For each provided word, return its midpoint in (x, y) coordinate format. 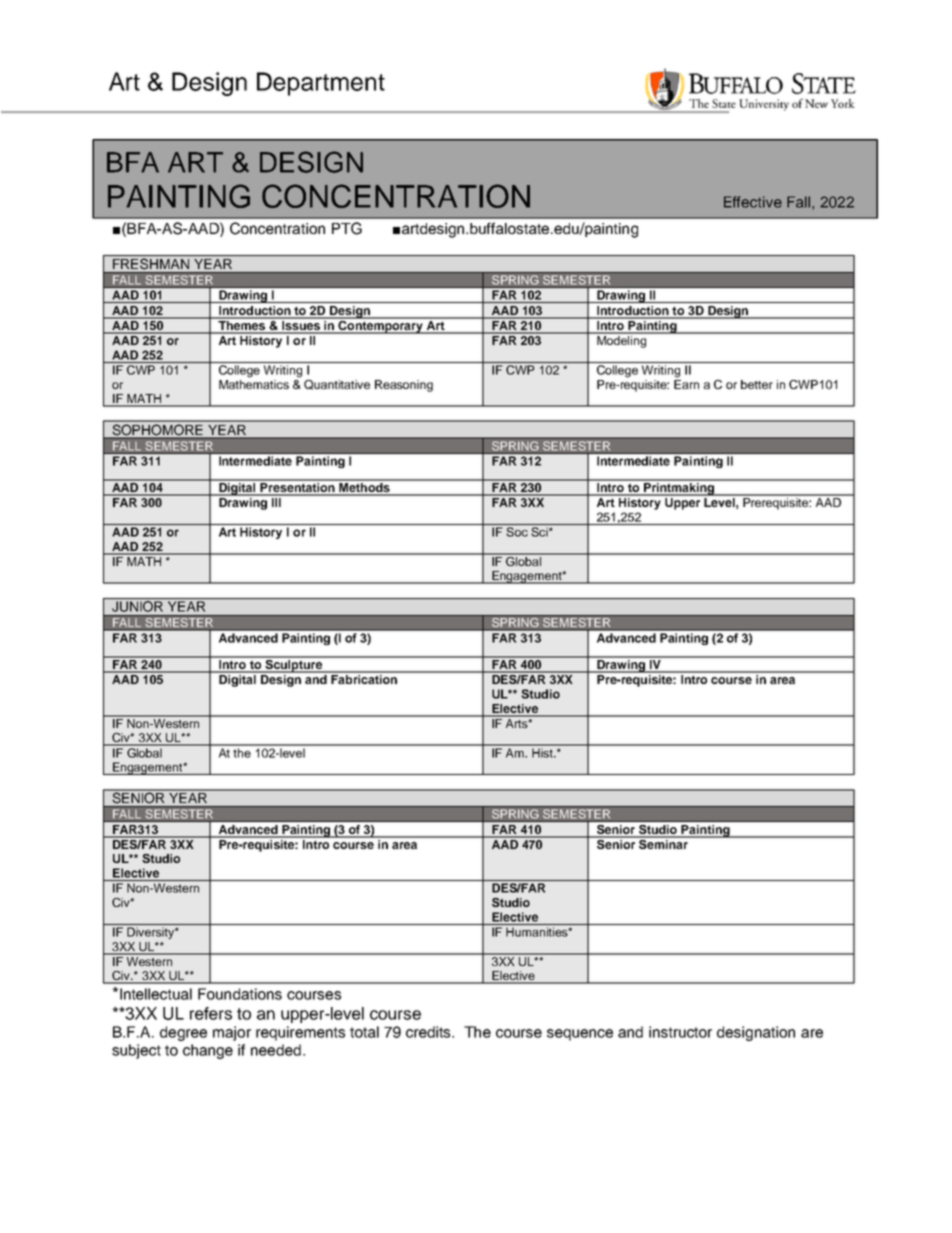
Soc (517, 532)
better (757, 384)
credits (429, 1032)
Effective (753, 202)
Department (321, 84)
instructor (680, 1032)
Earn (686, 383)
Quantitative (337, 385)
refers (211, 1013)
